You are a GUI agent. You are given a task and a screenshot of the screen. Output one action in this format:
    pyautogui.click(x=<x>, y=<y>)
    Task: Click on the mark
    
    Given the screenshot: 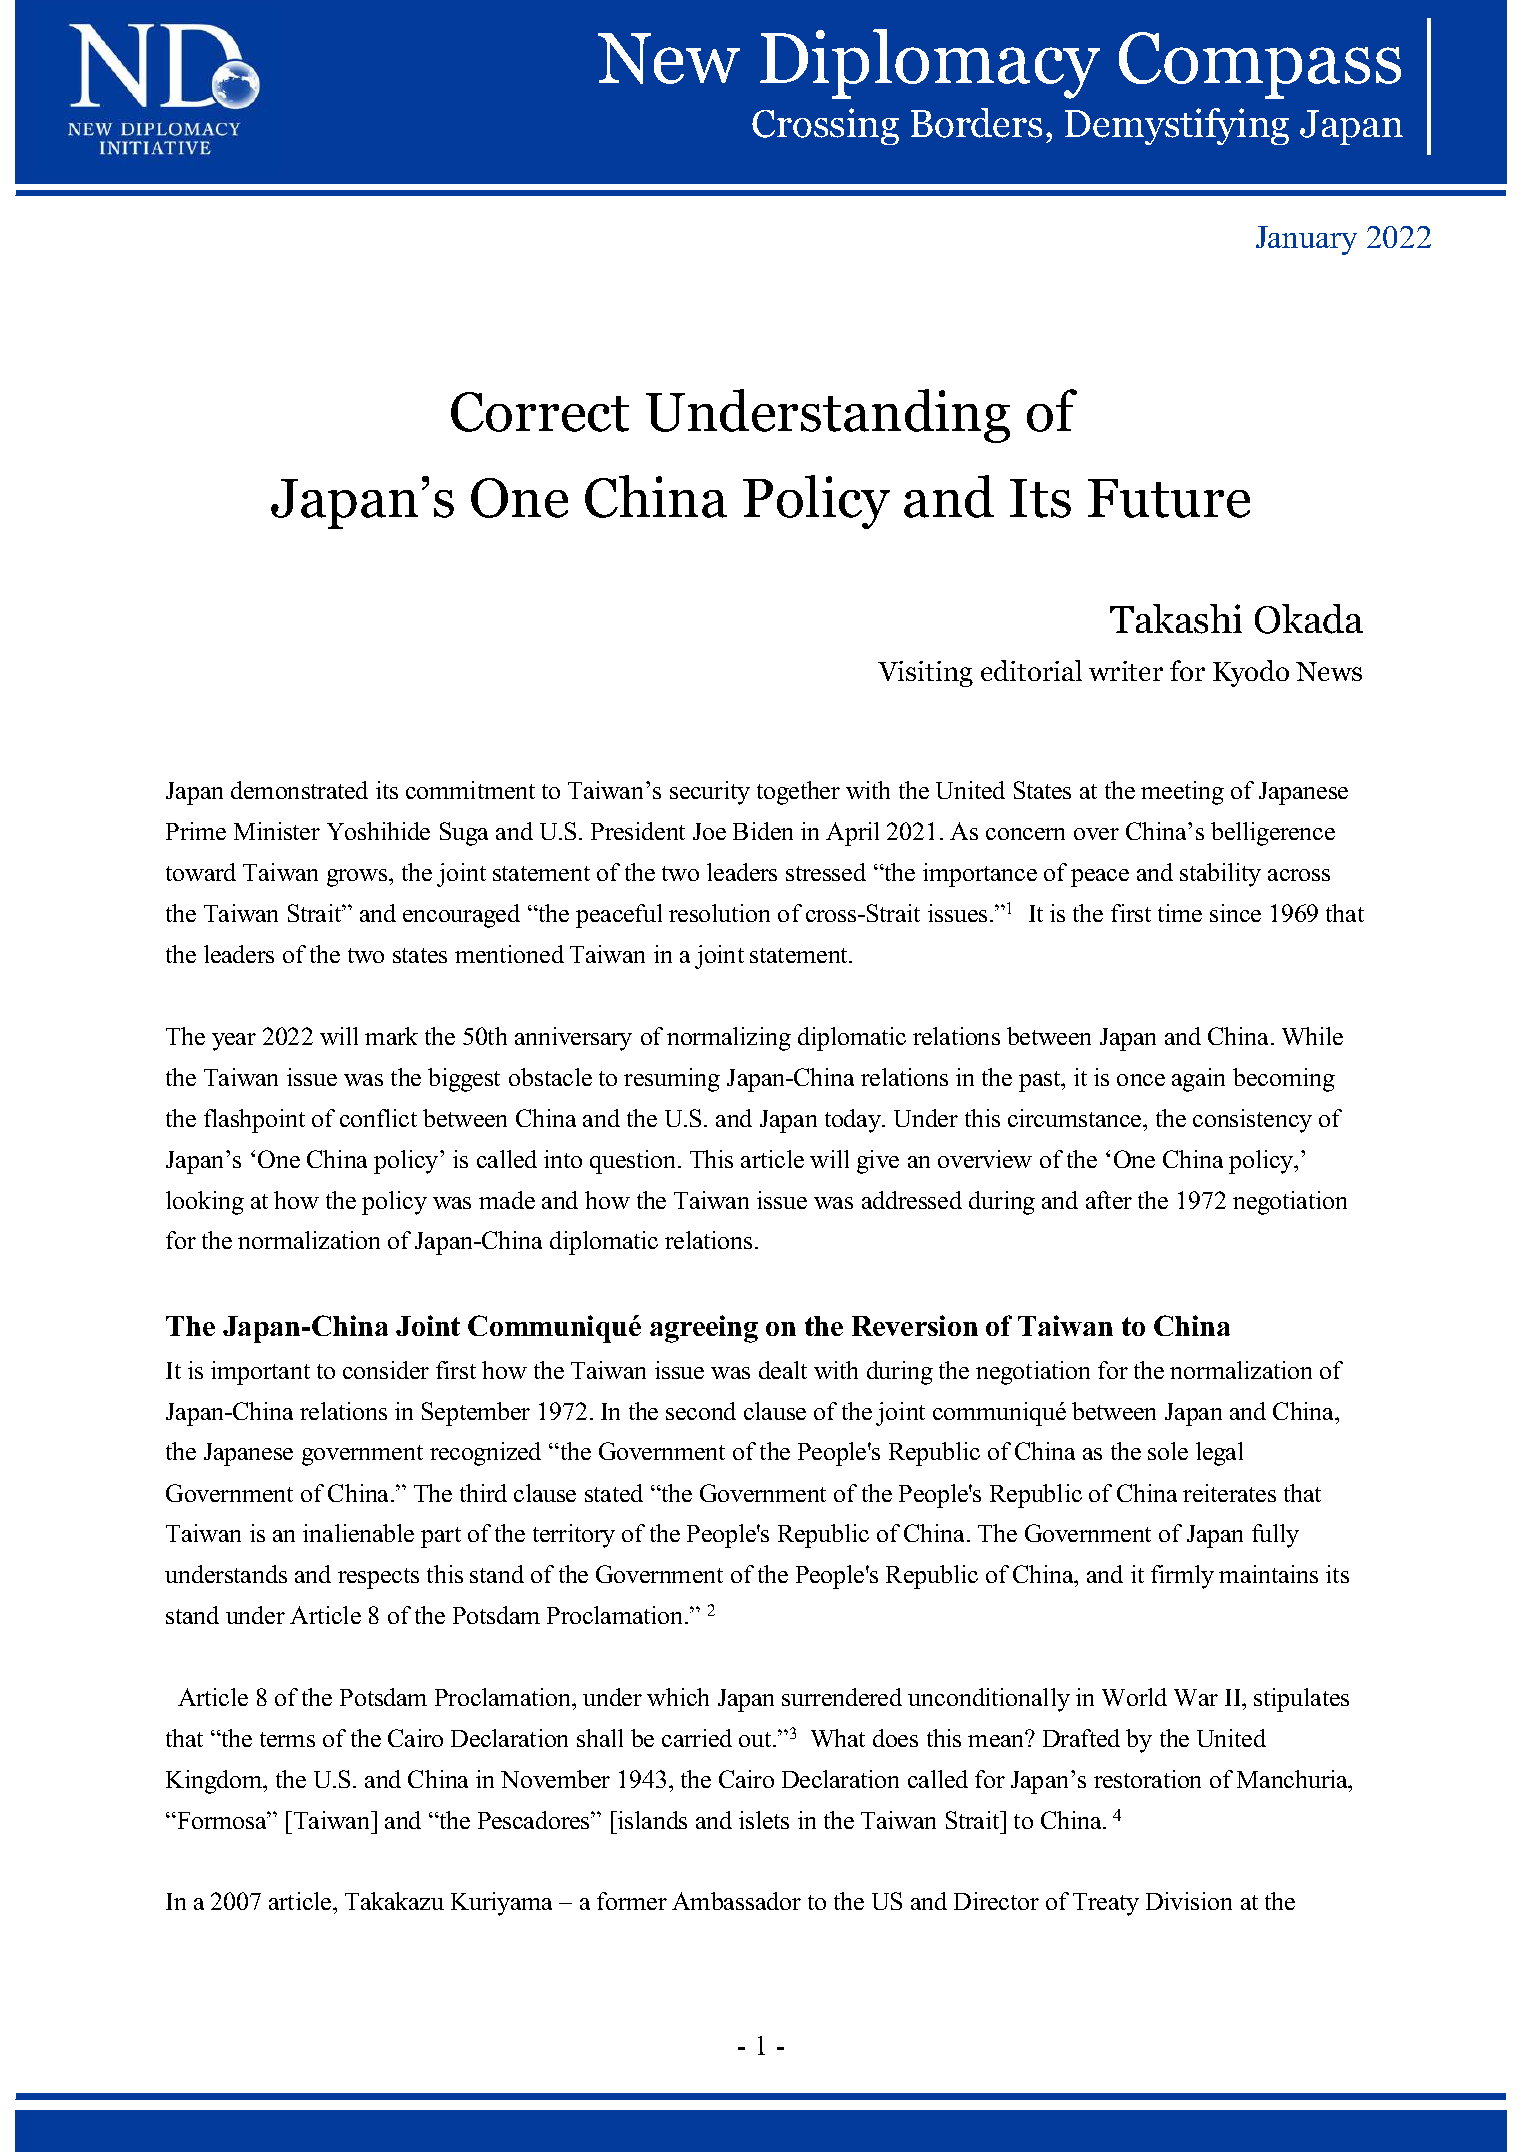 What is the action you would take?
    pyautogui.click(x=391, y=1036)
